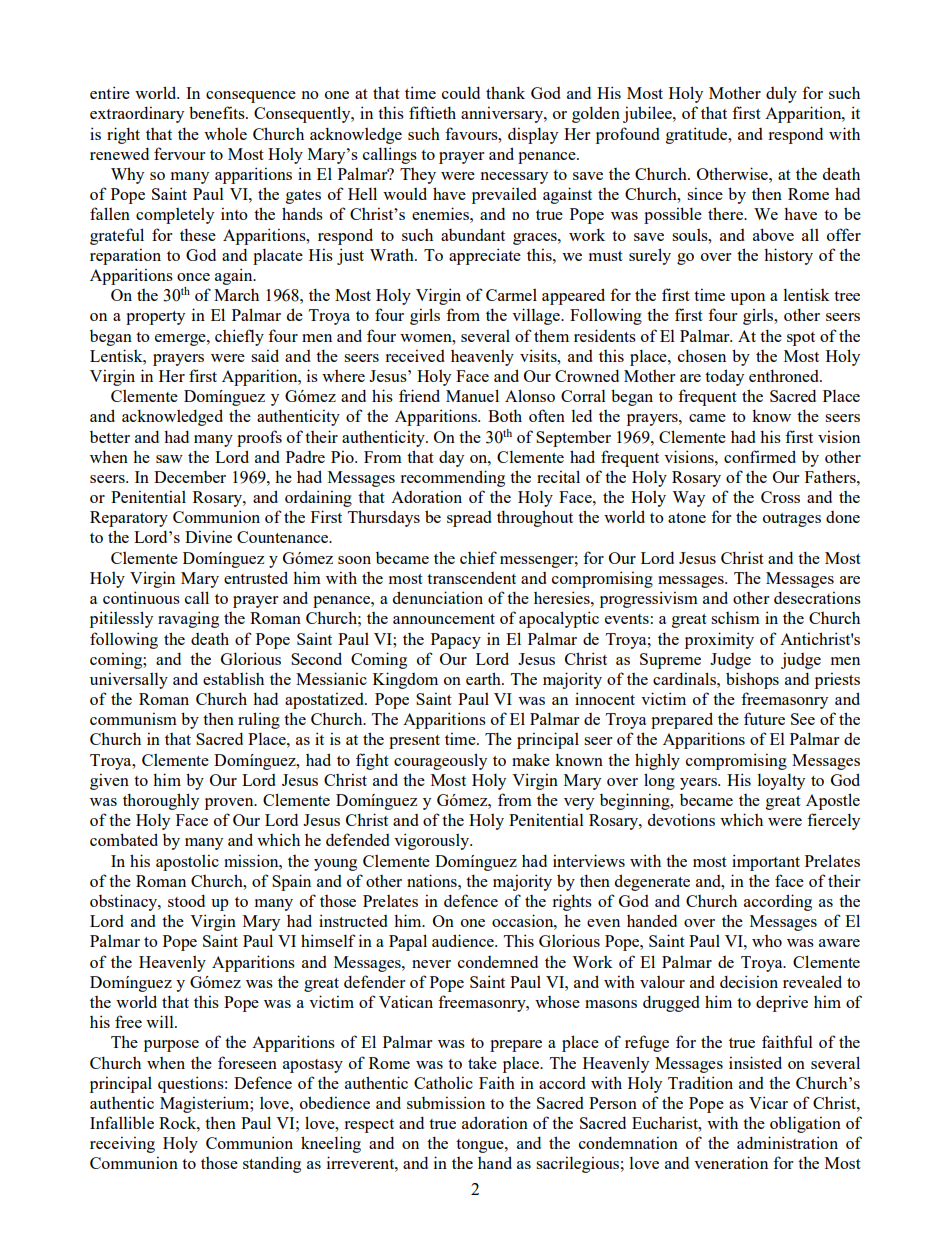 This document has height=1233, width=952. Describe the element at coordinates (218, 112) in the document. I see `benefits` at that location.
